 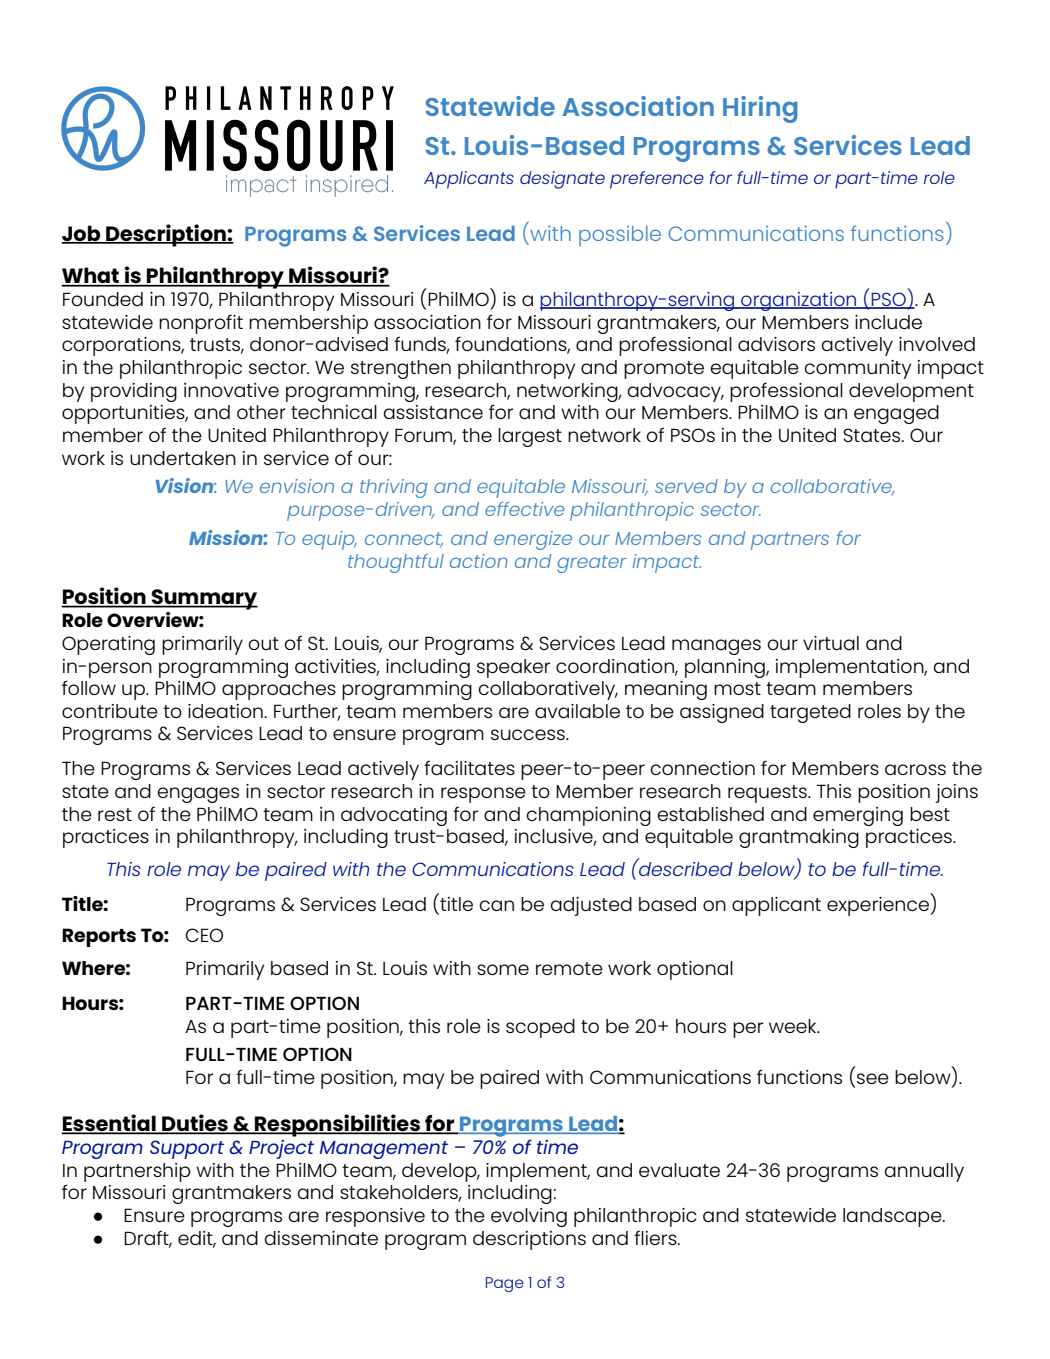 I want to click on experience, so click(x=878, y=906).
